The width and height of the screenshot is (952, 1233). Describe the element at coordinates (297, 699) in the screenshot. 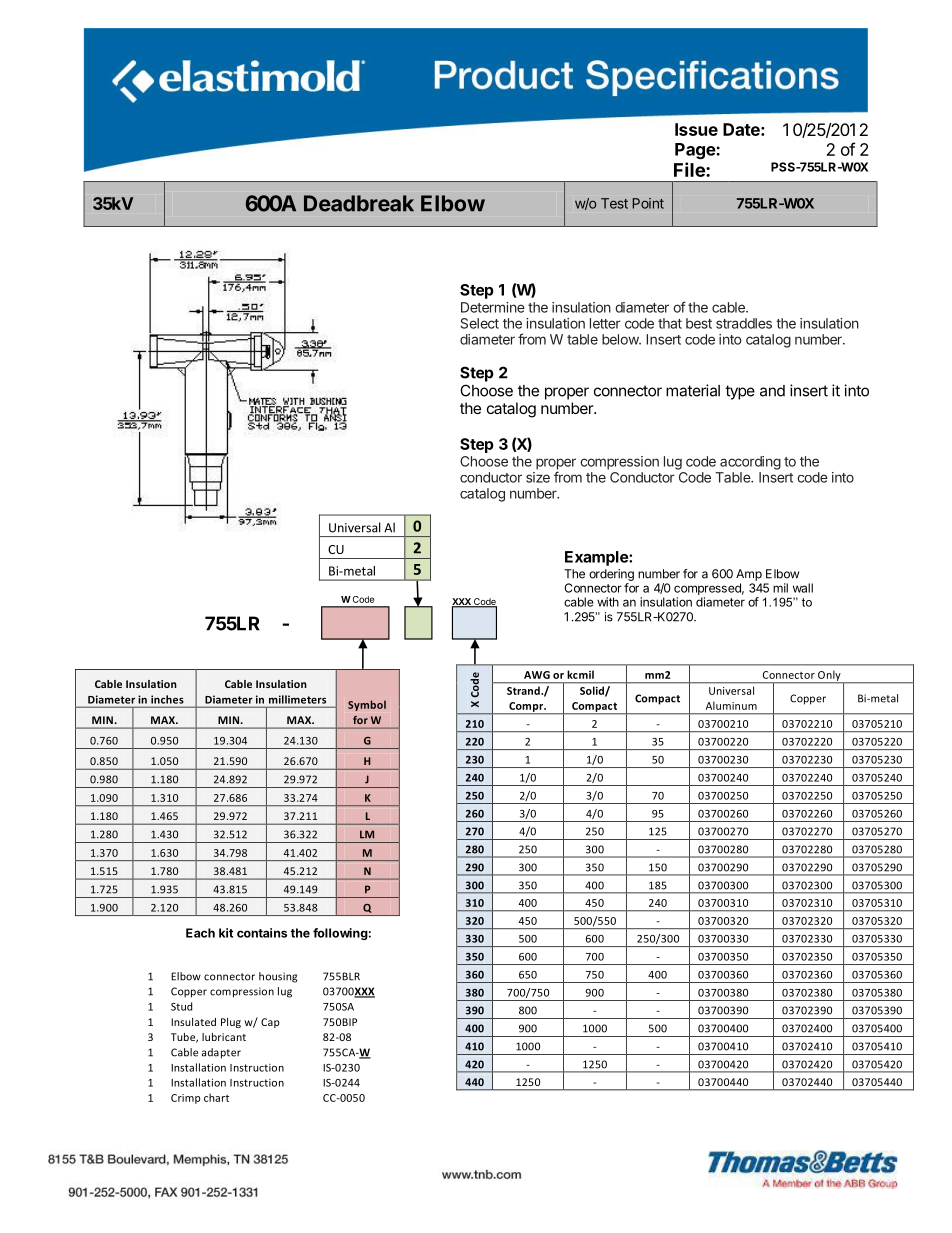

I see `millimeters` at that location.
